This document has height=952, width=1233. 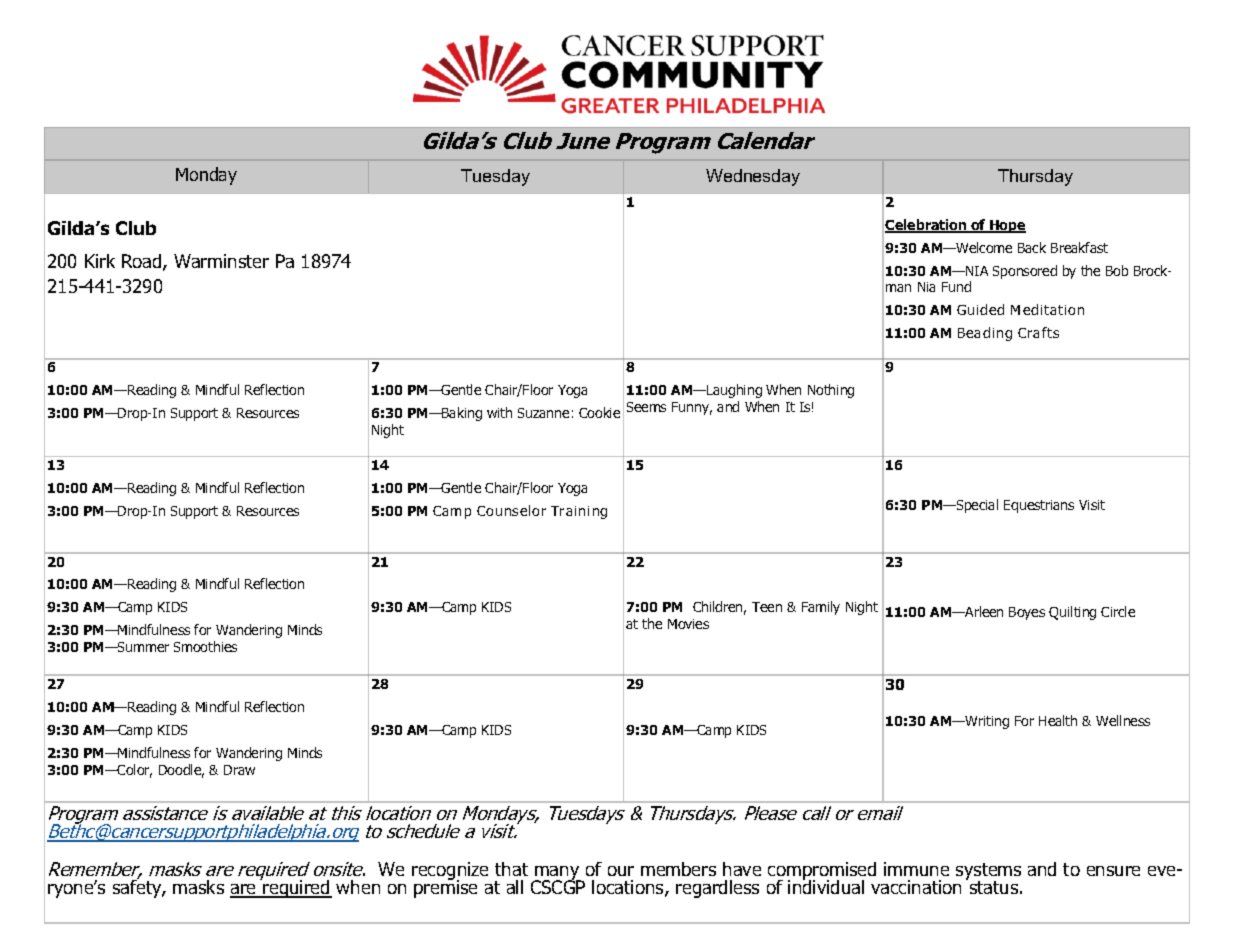 What do you see at coordinates (557, 874) in the document?
I see `many` at bounding box center [557, 874].
